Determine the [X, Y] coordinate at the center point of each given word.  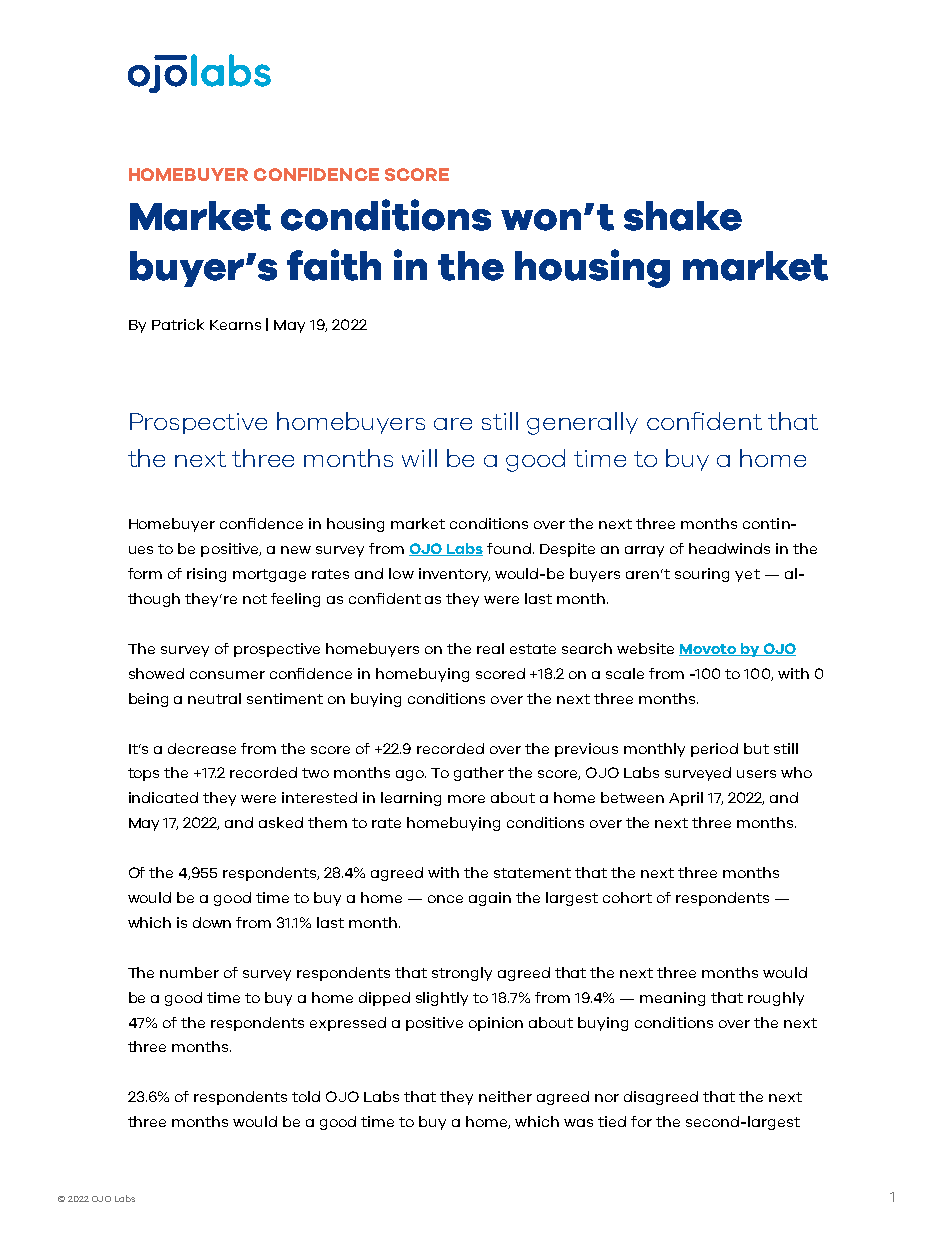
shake [683, 216]
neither [505, 1096]
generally [582, 423]
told [306, 1096]
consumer [227, 675]
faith [334, 265]
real [490, 648]
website [645, 648]
